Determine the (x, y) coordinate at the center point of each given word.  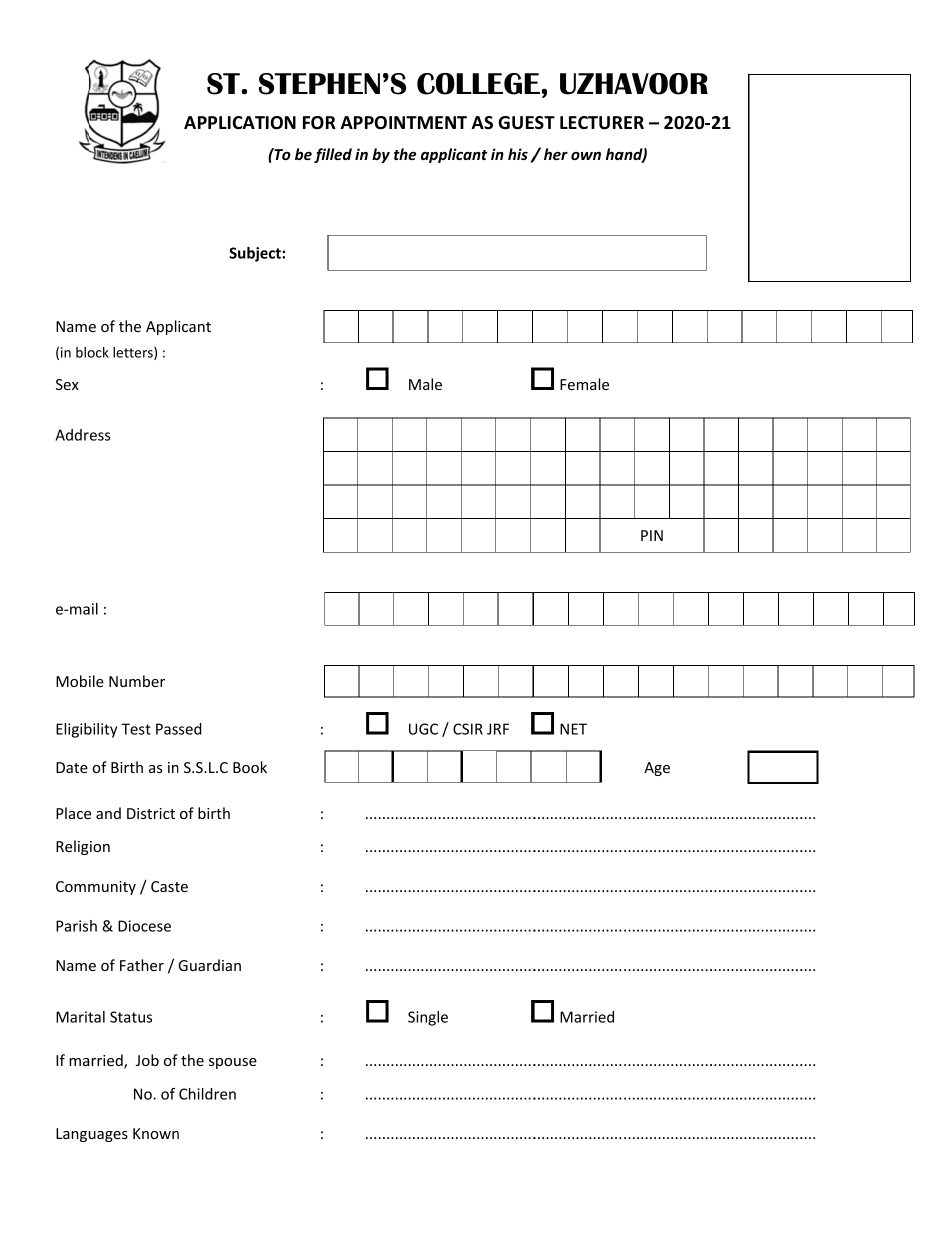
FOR (319, 123)
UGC (423, 729)
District (151, 813)
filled (333, 155)
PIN (652, 535)
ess (100, 436)
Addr (72, 435)
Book (250, 767)
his (518, 154)
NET (573, 729)
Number (137, 681)
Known (156, 1133)
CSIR (468, 729)
